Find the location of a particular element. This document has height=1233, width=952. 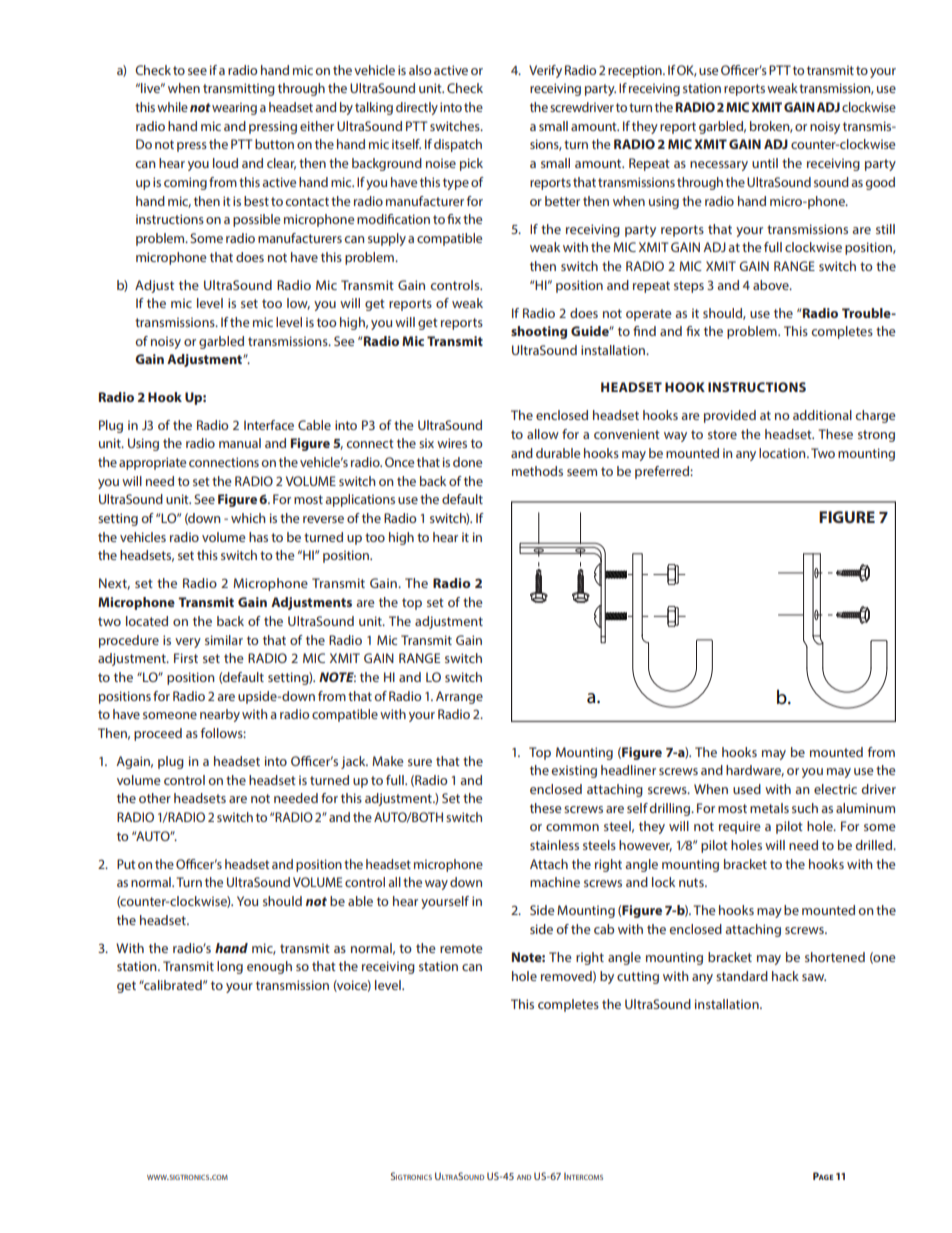

remote is located at coordinates (461, 948).
